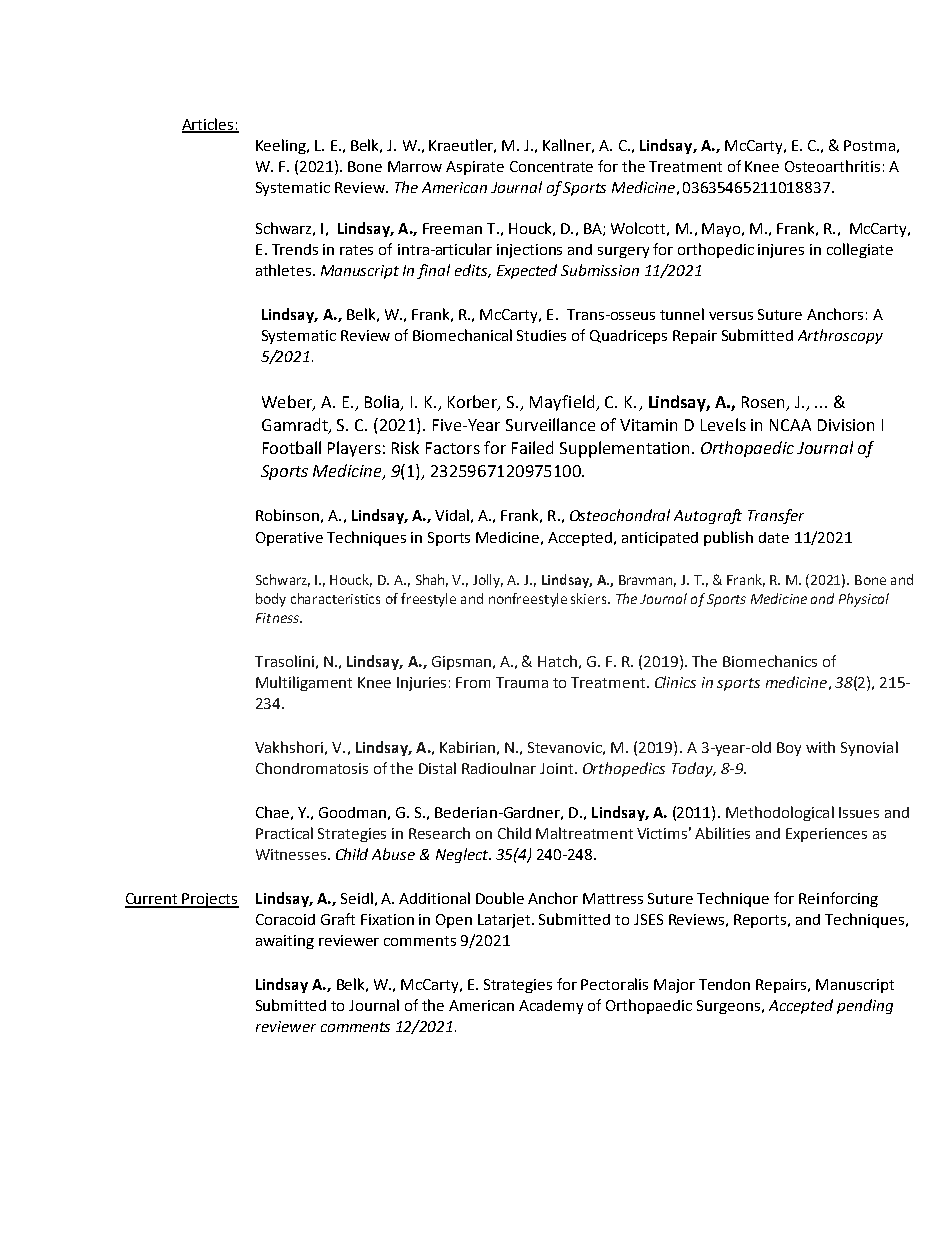 The width and height of the screenshot is (952, 1233). Describe the element at coordinates (499, 768) in the screenshot. I see `Radioulnar` at that location.
